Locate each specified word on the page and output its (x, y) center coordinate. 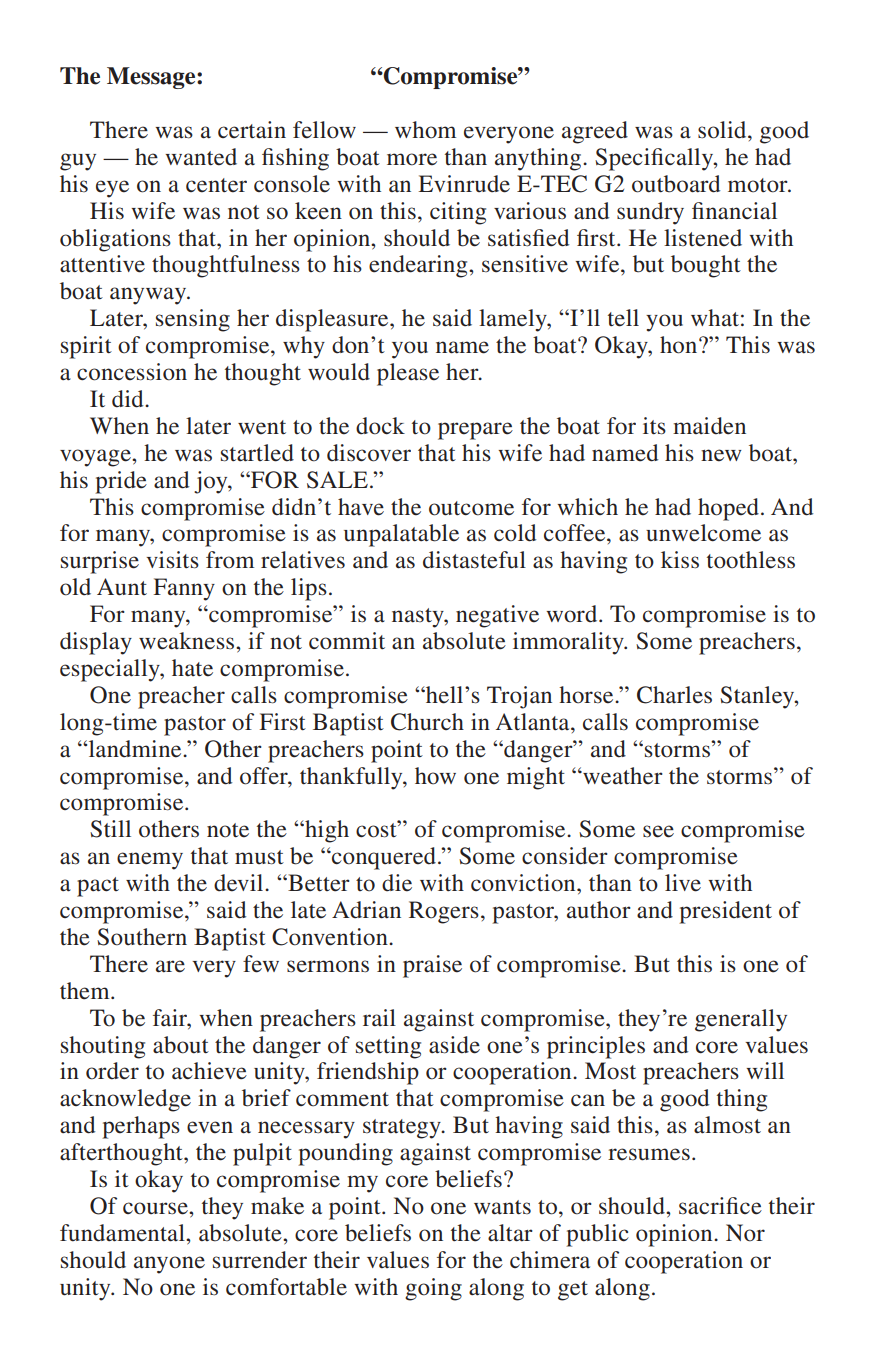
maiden (709, 426)
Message (152, 78)
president (725, 912)
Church (427, 722)
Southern (142, 937)
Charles (674, 695)
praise (432, 966)
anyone (169, 1265)
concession (132, 372)
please (408, 374)
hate (192, 668)
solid (723, 130)
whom (425, 130)
